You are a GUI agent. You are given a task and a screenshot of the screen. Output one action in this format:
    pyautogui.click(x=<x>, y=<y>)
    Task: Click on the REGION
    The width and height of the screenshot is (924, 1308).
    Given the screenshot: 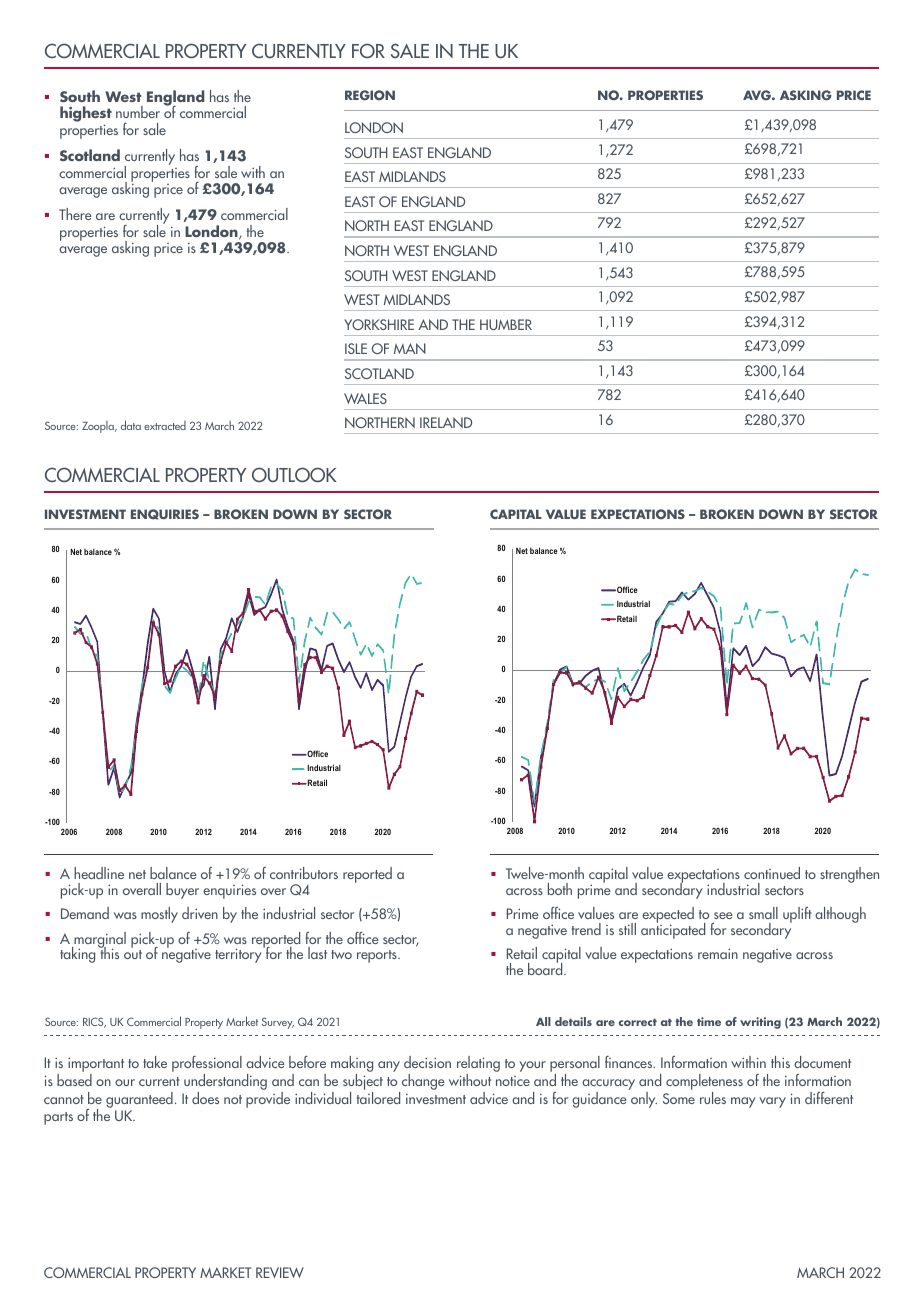 What is the action you would take?
    pyautogui.click(x=370, y=95)
